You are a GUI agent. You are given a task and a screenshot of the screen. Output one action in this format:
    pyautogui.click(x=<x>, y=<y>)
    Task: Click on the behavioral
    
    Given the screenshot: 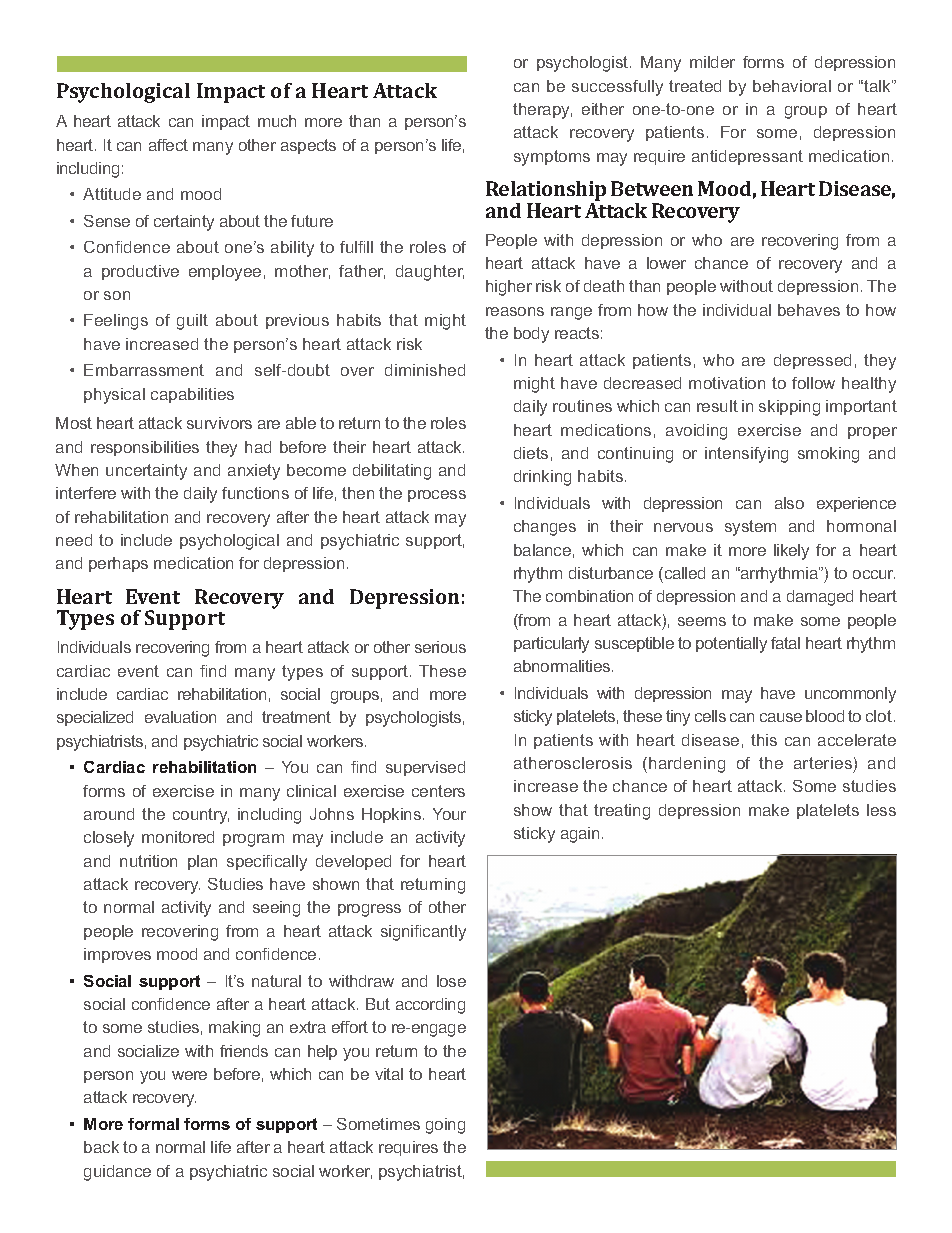 What is the action you would take?
    pyautogui.click(x=792, y=86)
